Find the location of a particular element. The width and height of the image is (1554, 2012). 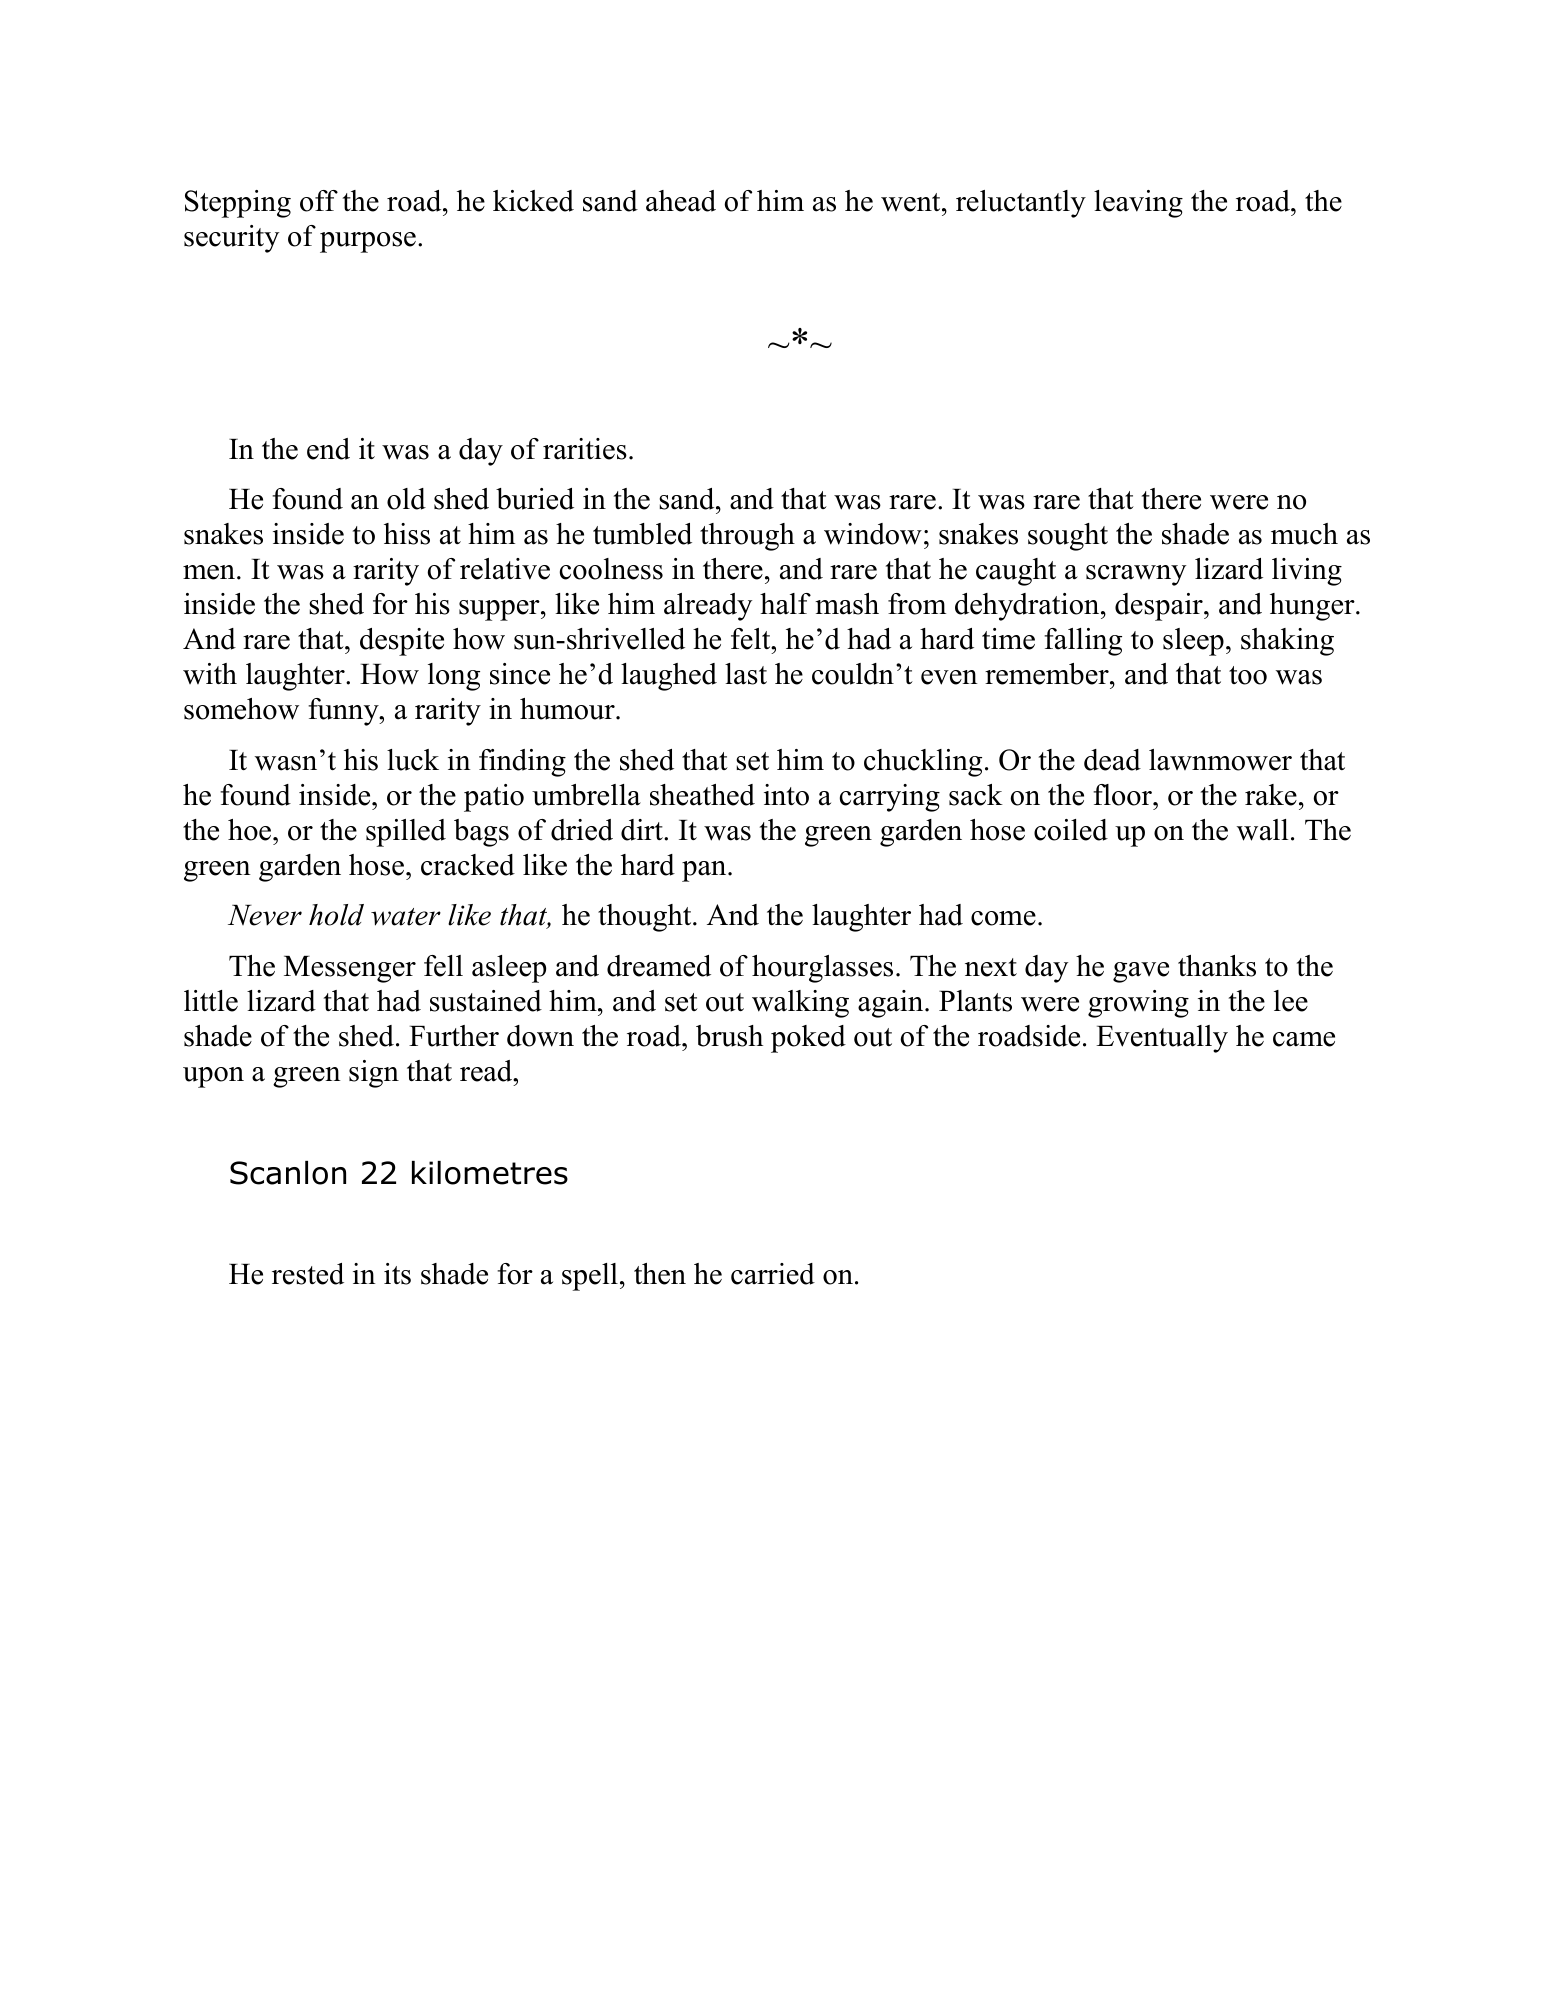

came is located at coordinates (1304, 1039).
